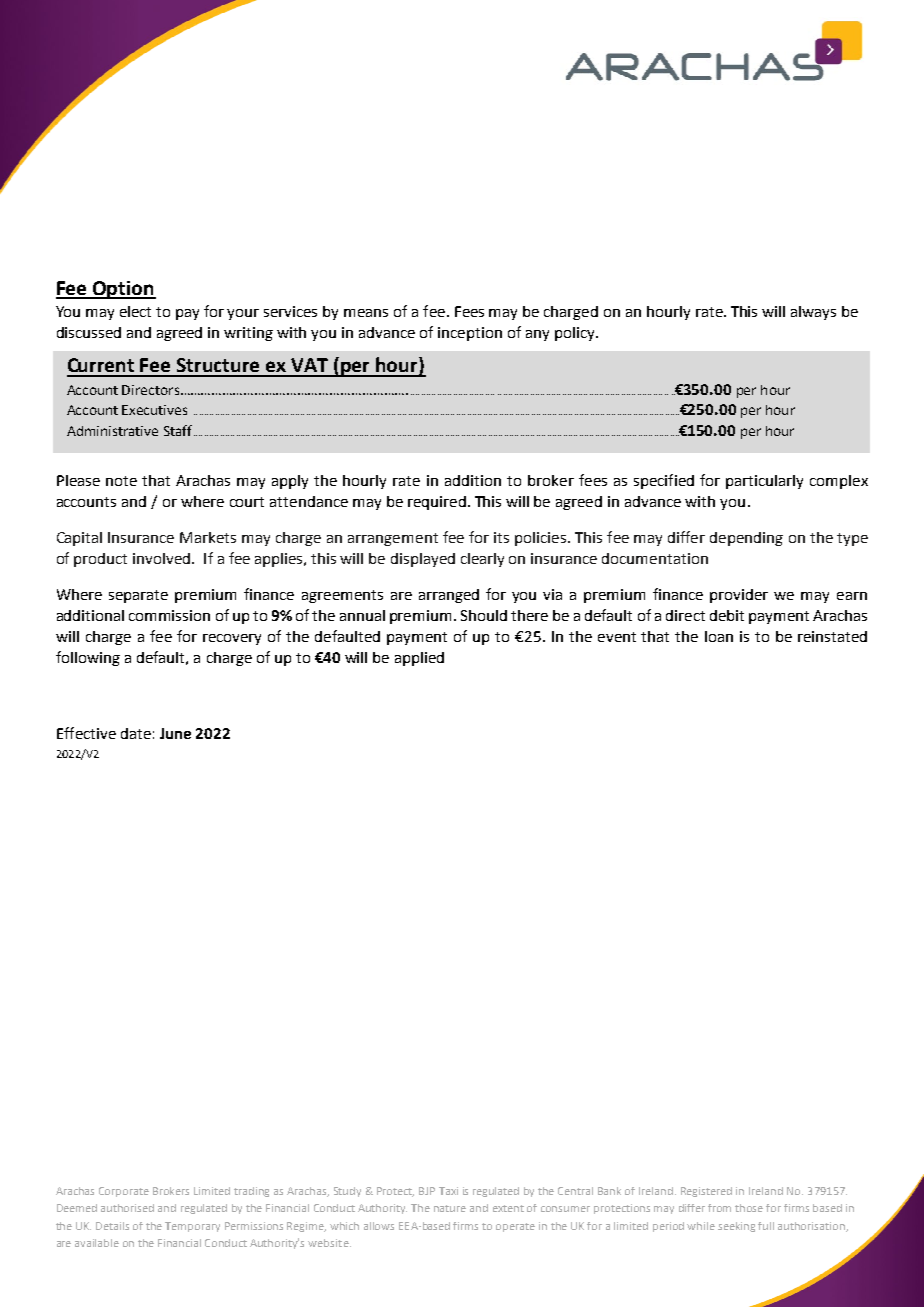 This image has height=1308, width=924. I want to click on Registered, so click(706, 1192).
